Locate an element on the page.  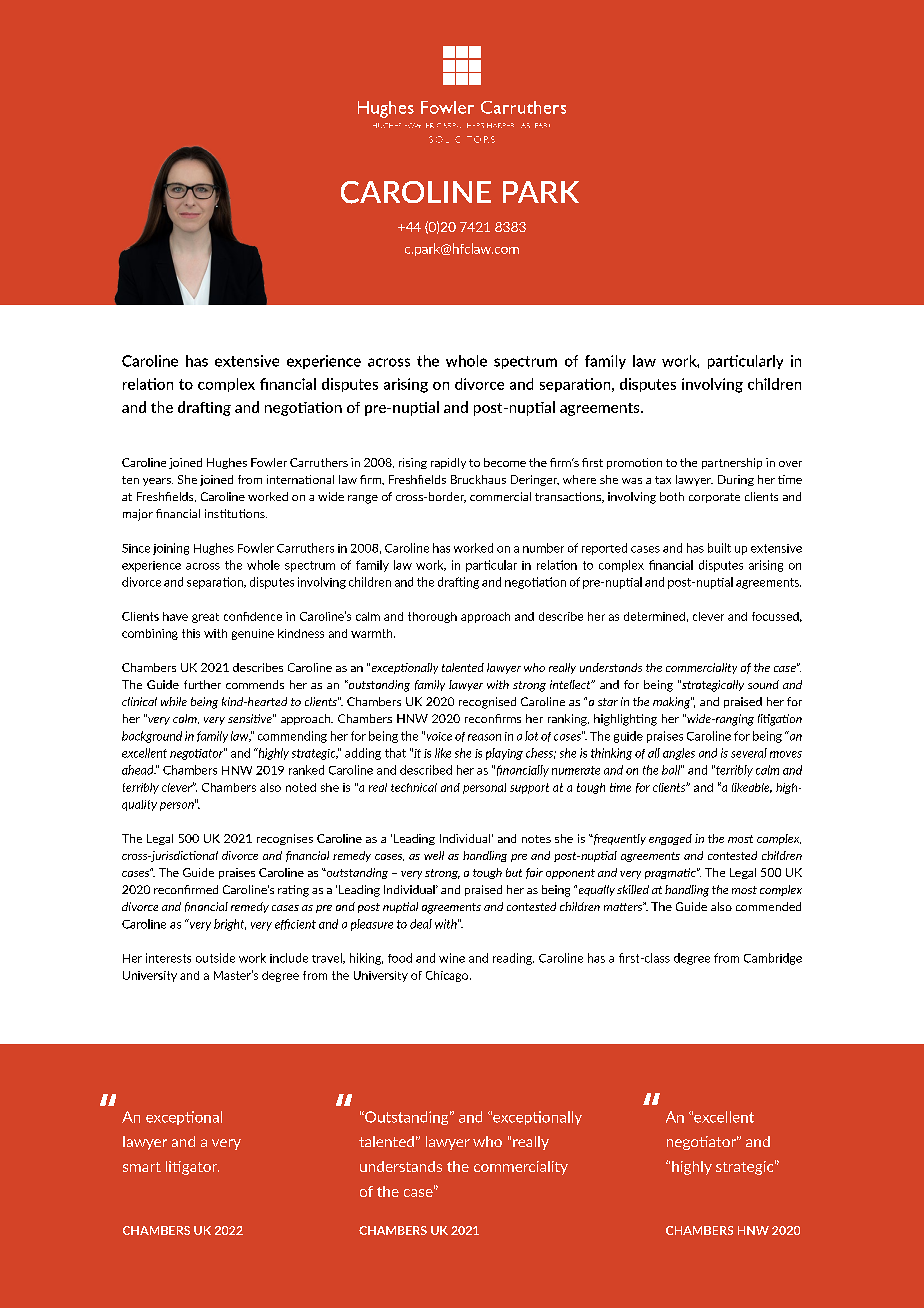
outside is located at coordinates (215, 958).
